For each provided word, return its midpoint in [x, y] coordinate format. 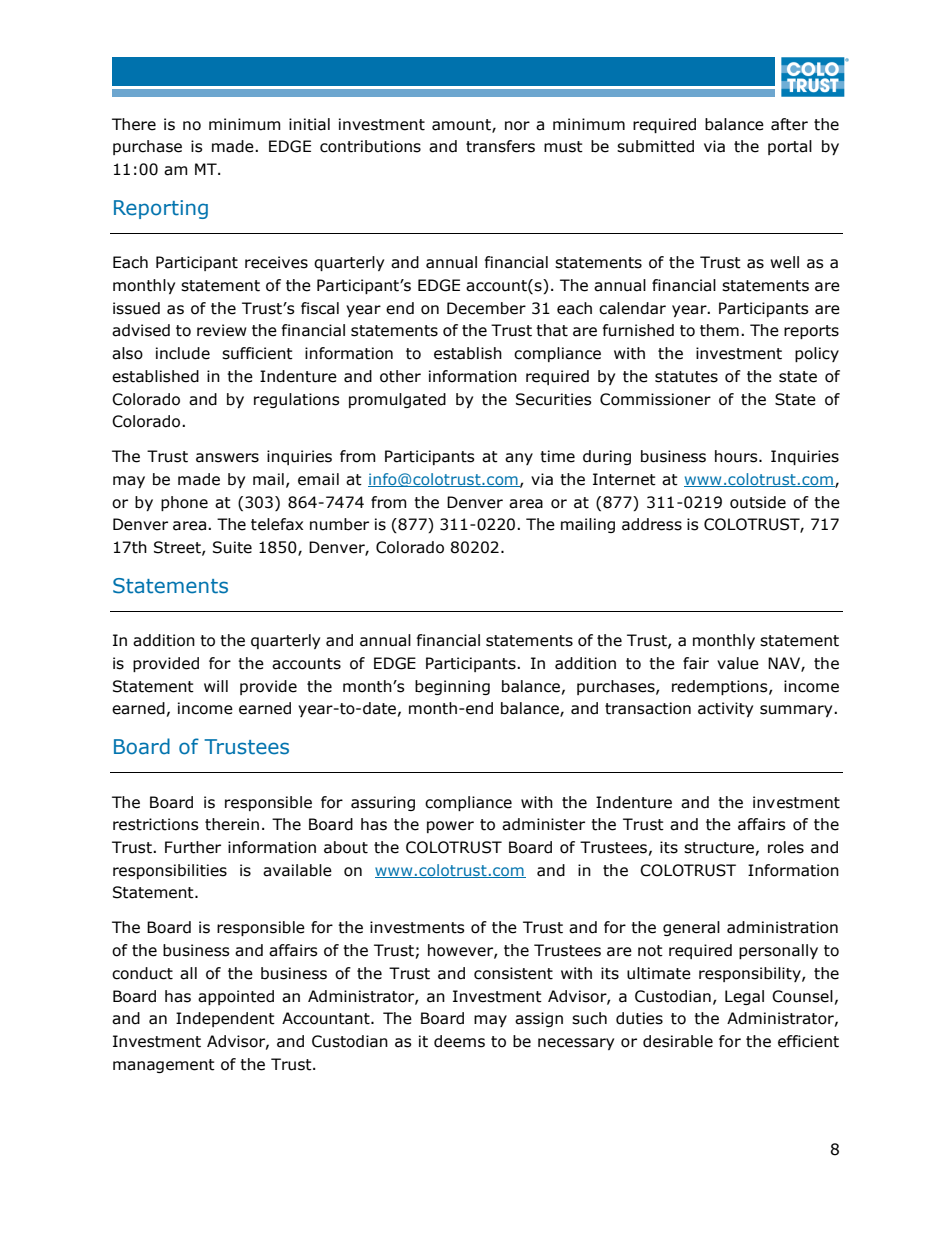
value [738, 663]
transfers [500, 146]
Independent [225, 1019]
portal [790, 147]
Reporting [161, 209]
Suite [232, 547]
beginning [452, 687]
